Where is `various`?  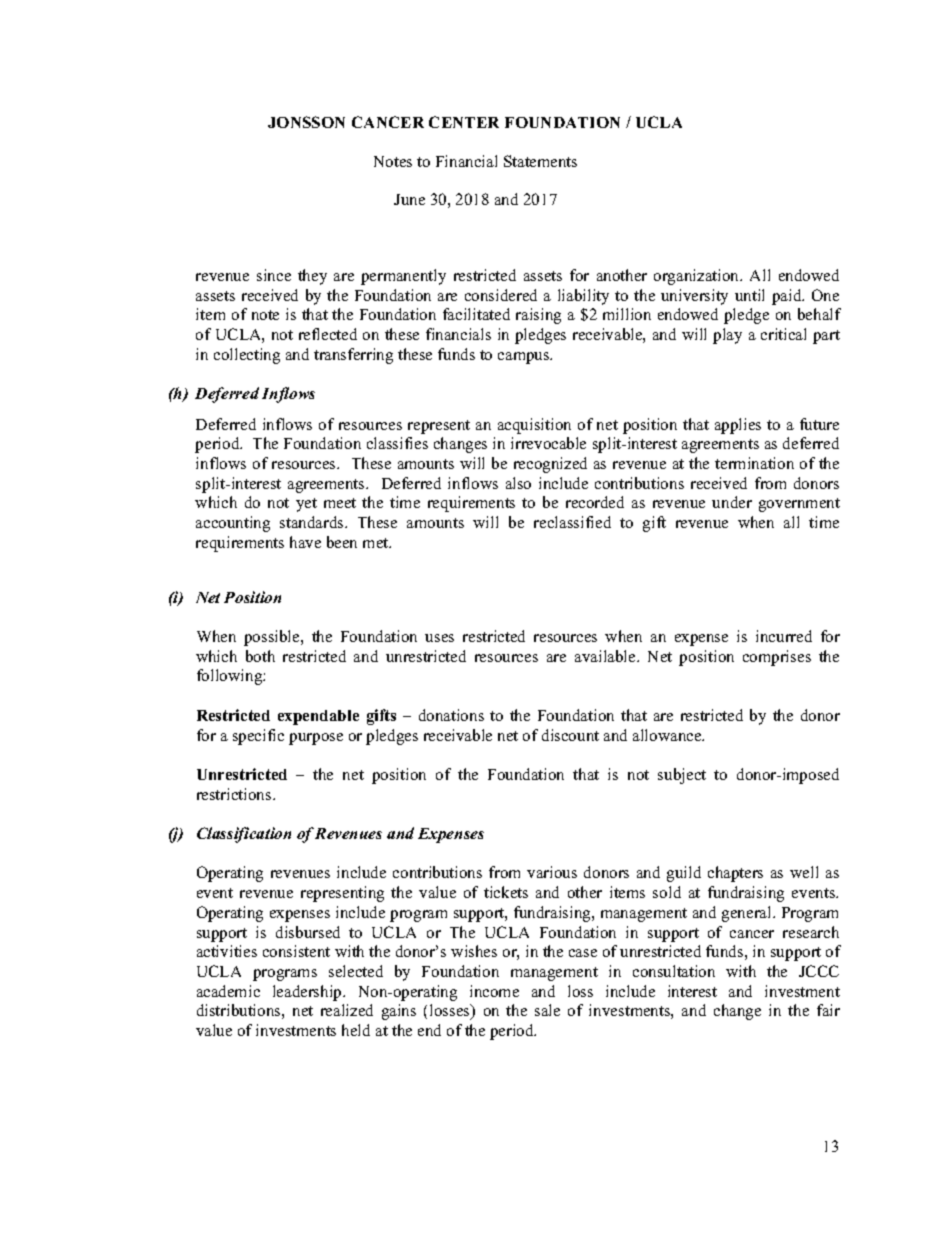 various is located at coordinates (552, 872).
